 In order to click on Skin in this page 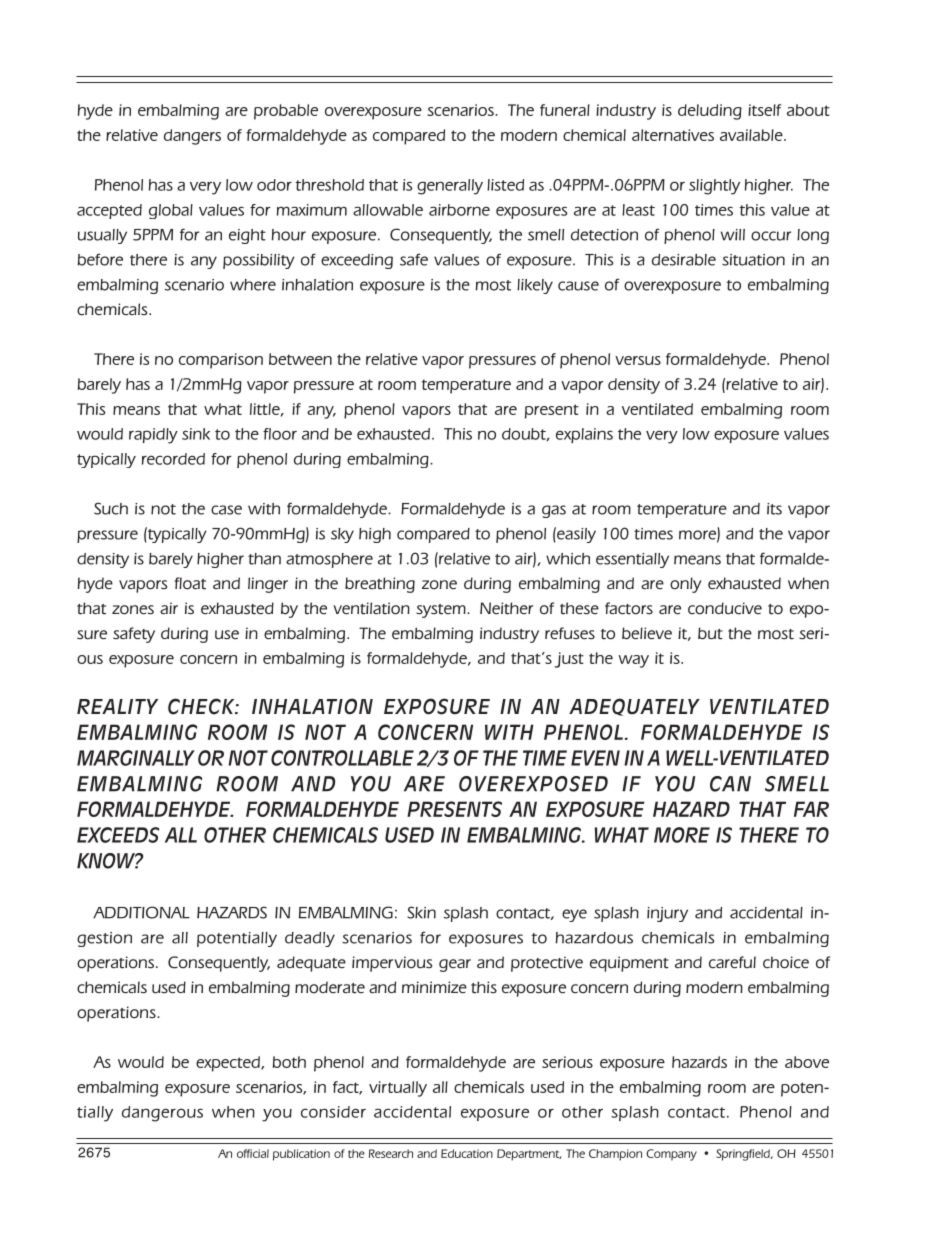, I will do `click(421, 912)`.
